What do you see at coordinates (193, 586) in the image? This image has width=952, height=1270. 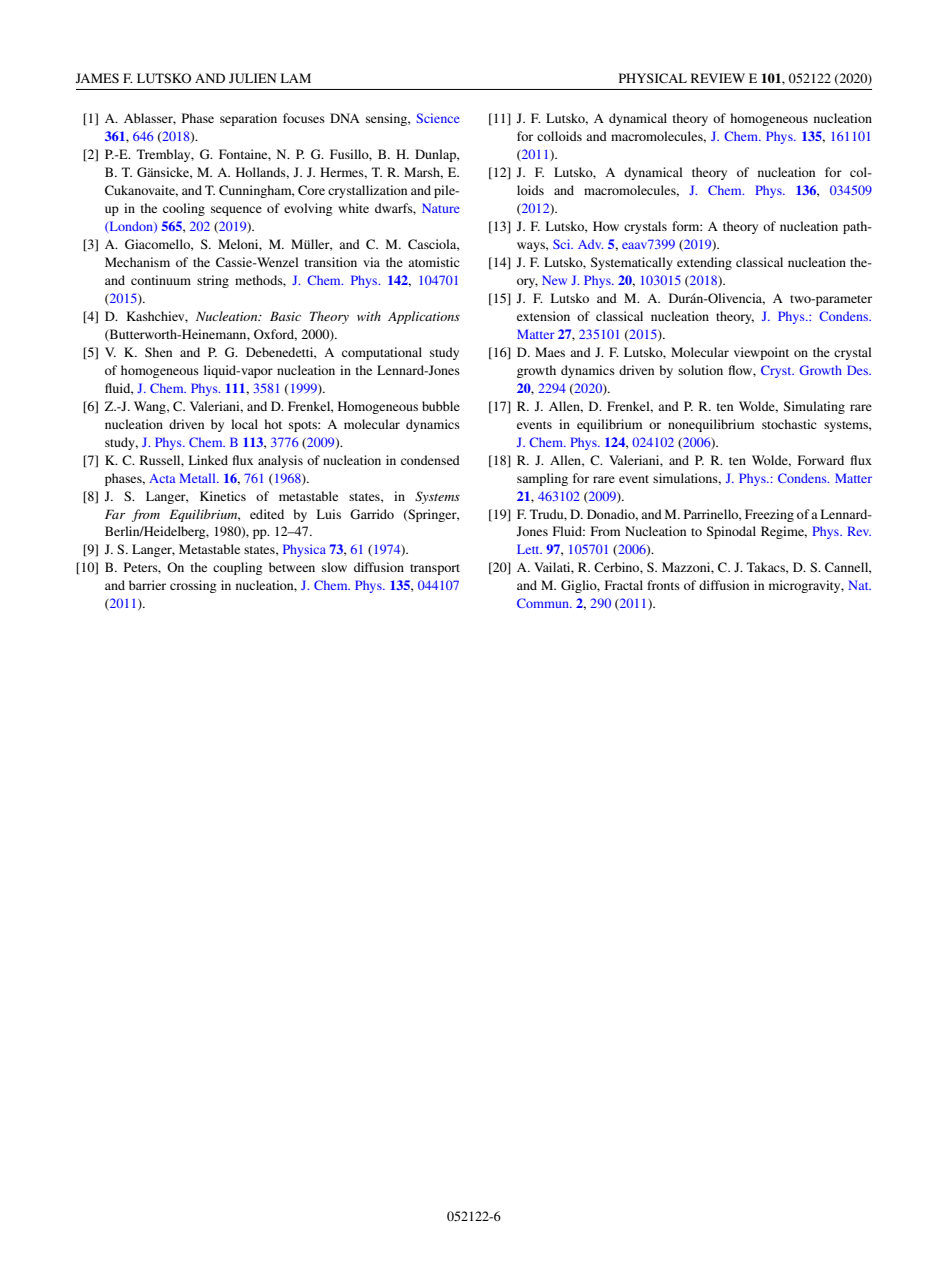 I see `crossing` at bounding box center [193, 586].
